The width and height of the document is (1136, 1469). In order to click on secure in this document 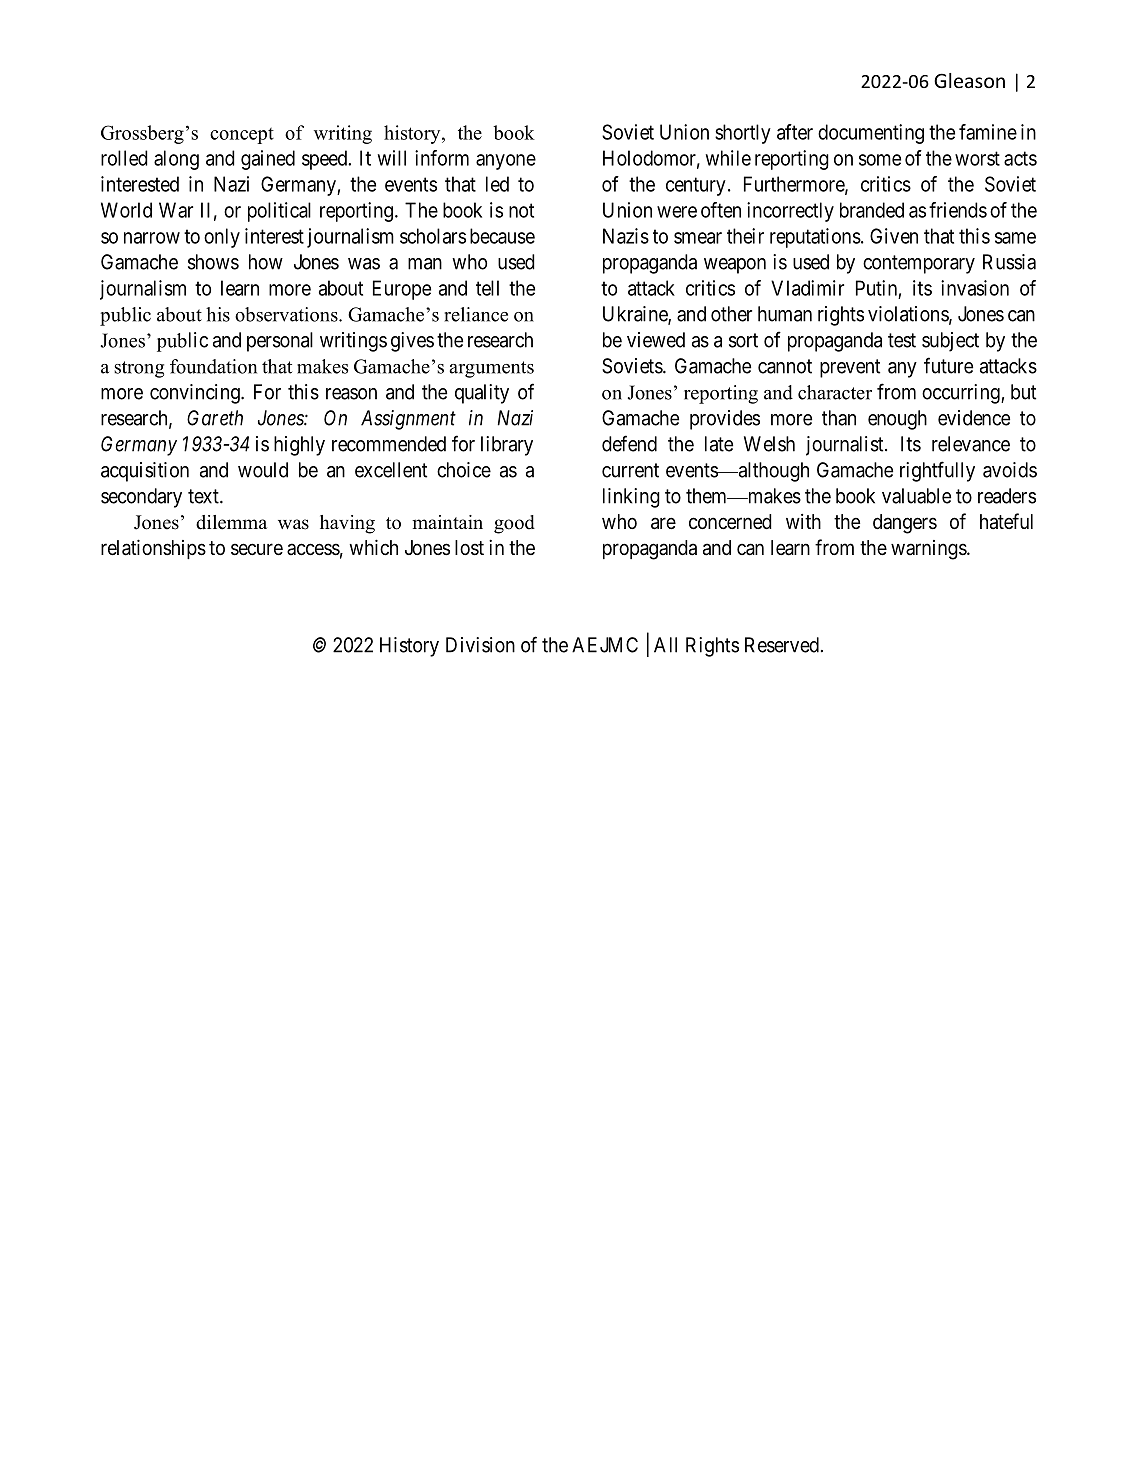, I will do `click(257, 549)`.
